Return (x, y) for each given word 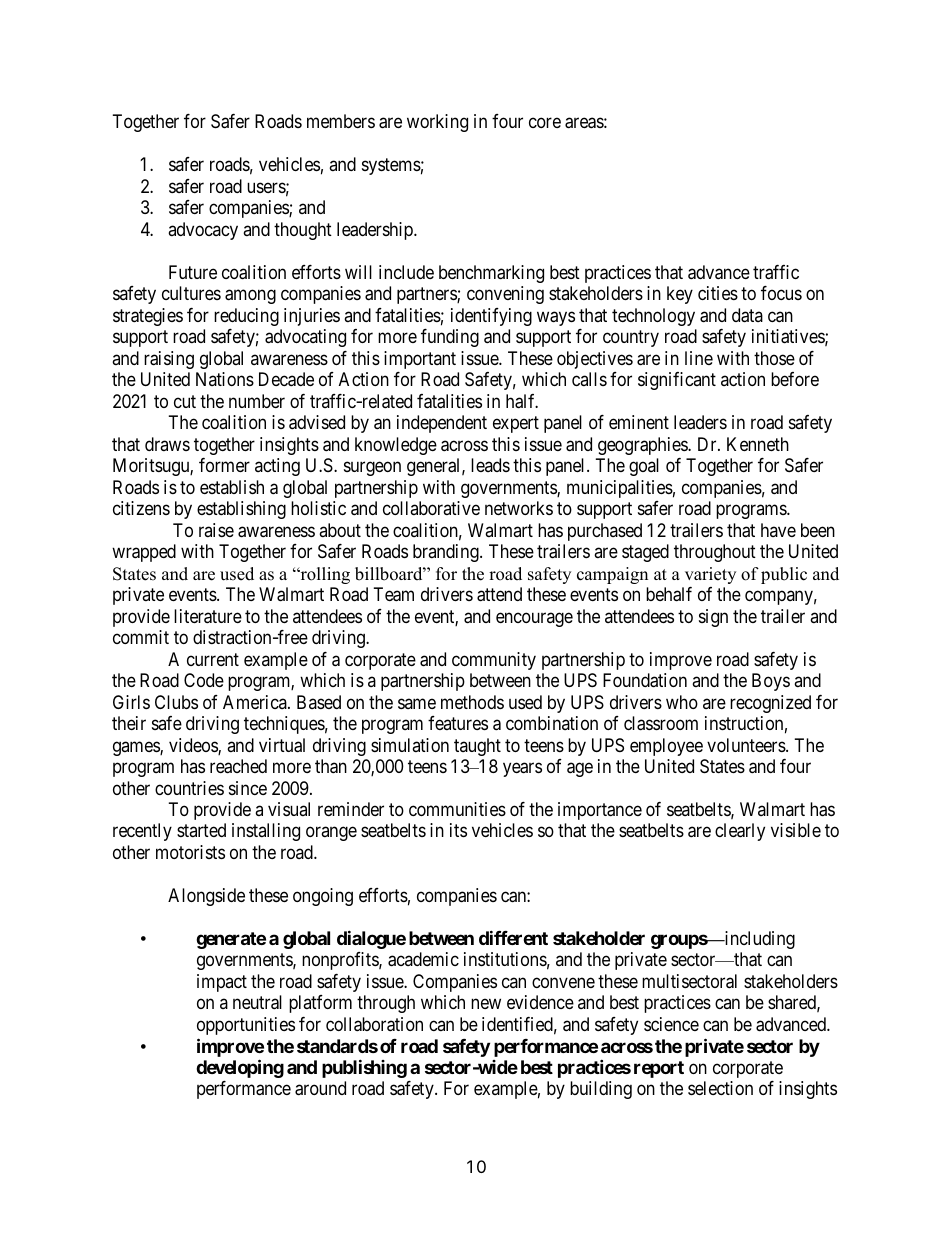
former (224, 465)
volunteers (747, 745)
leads (490, 465)
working (437, 123)
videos (194, 746)
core (545, 123)
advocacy (203, 231)
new (486, 1004)
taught (477, 747)
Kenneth (758, 444)
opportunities (246, 1026)
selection (720, 1088)
